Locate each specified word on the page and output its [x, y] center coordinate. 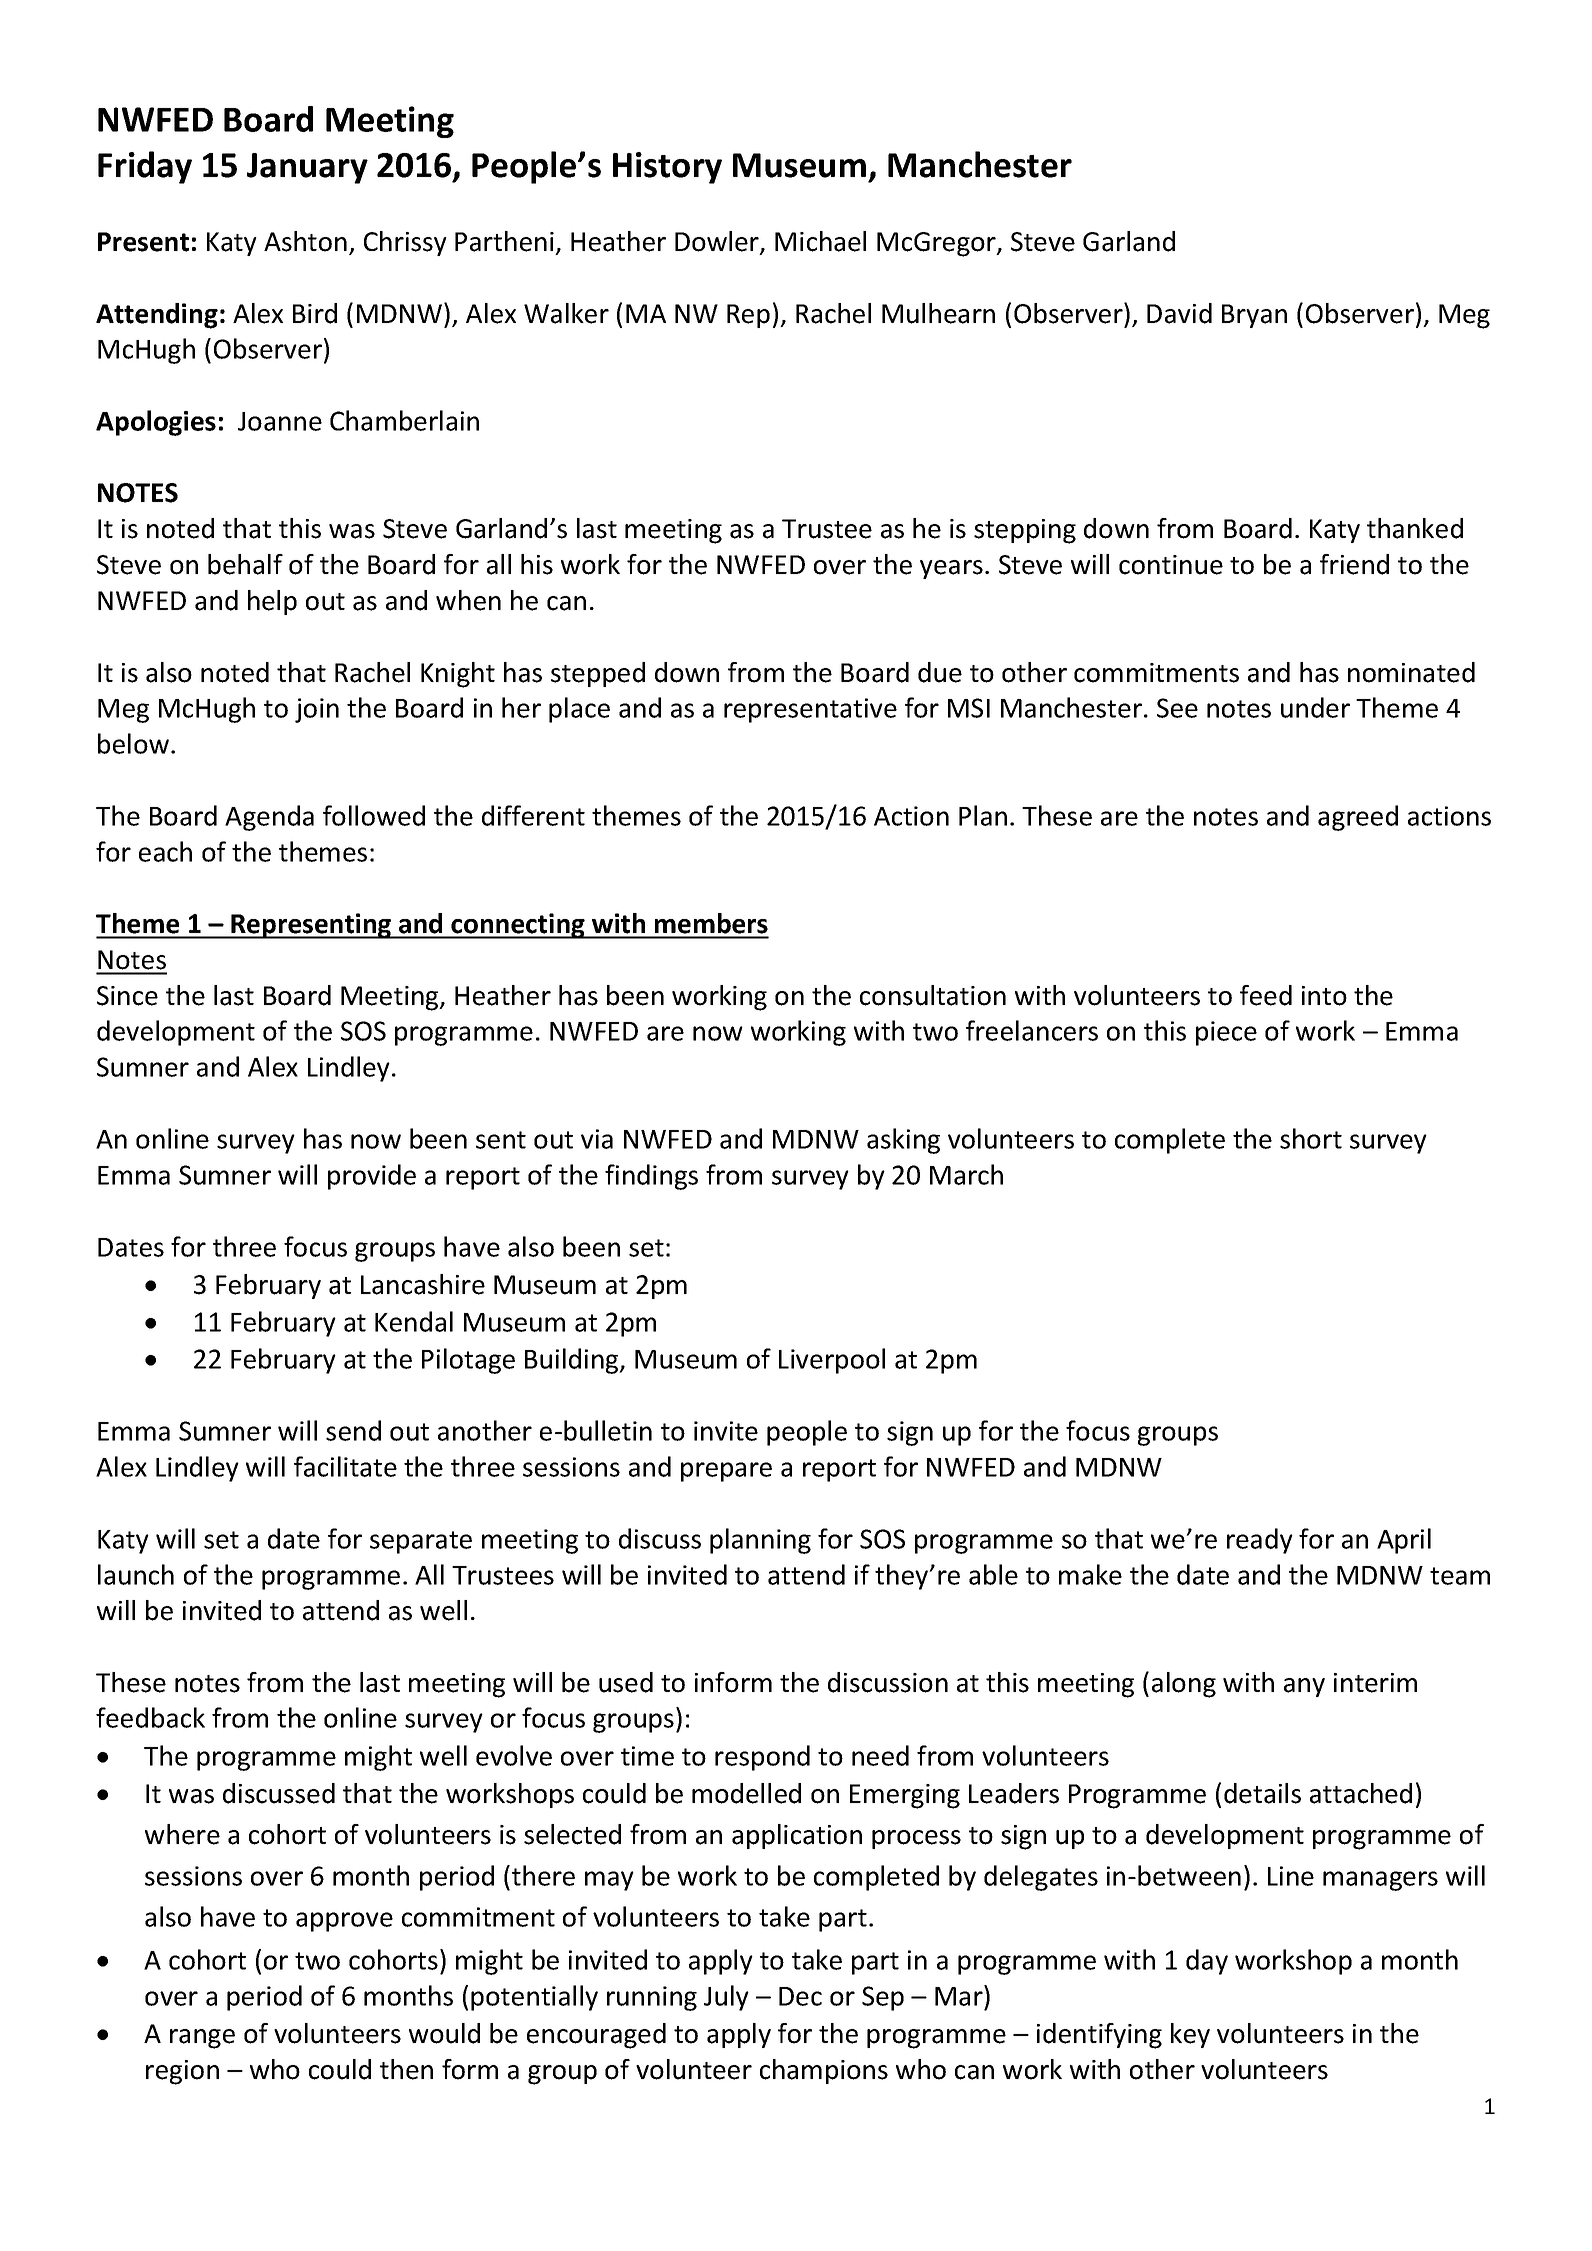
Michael [820, 241]
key [1190, 2035]
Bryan [1254, 316]
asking [903, 1141]
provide [372, 1177]
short [1311, 1138]
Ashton [305, 241]
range [202, 2039]
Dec [800, 1996]
